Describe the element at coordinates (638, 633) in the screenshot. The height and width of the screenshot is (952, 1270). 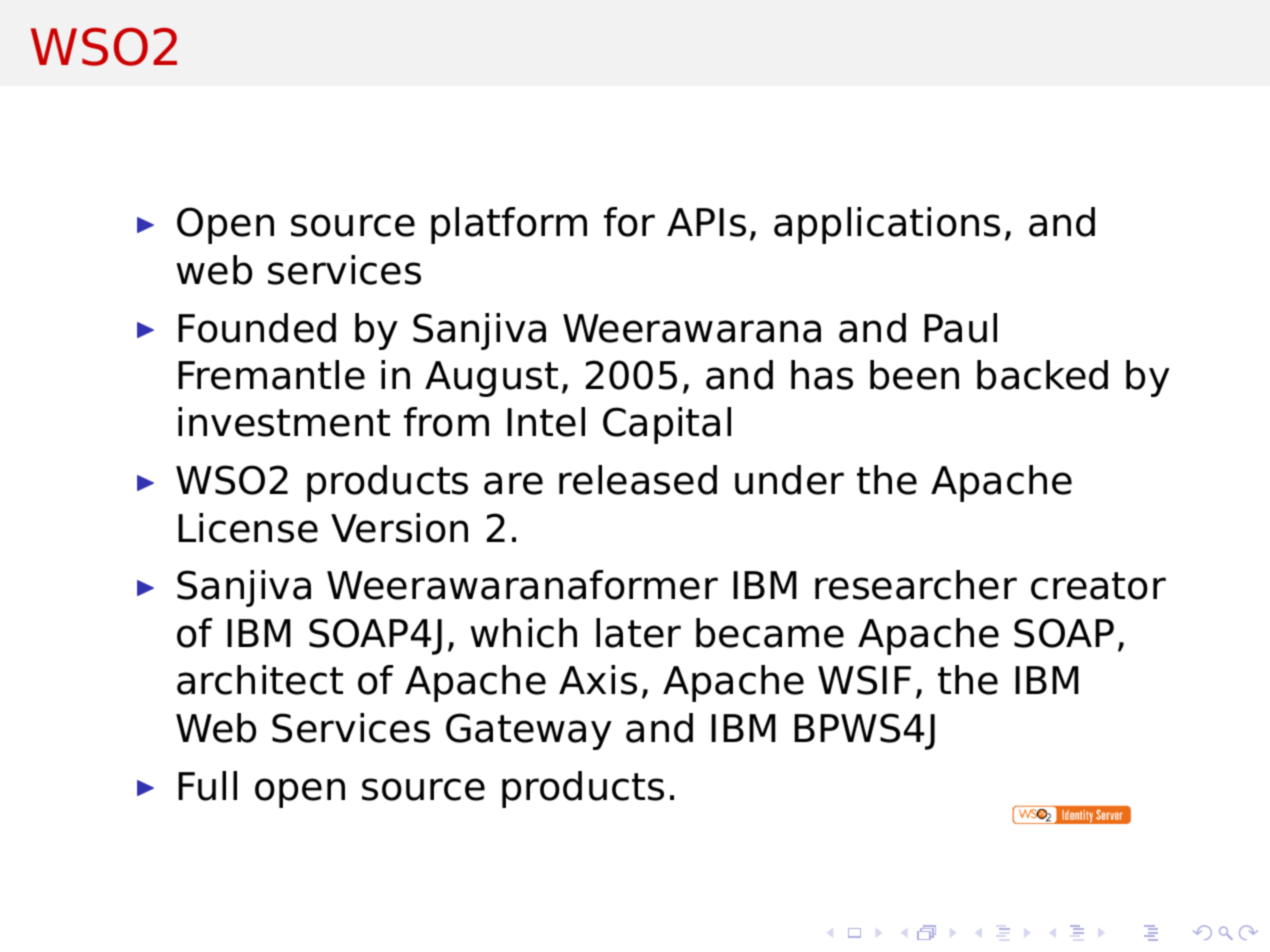
I see `later` at that location.
